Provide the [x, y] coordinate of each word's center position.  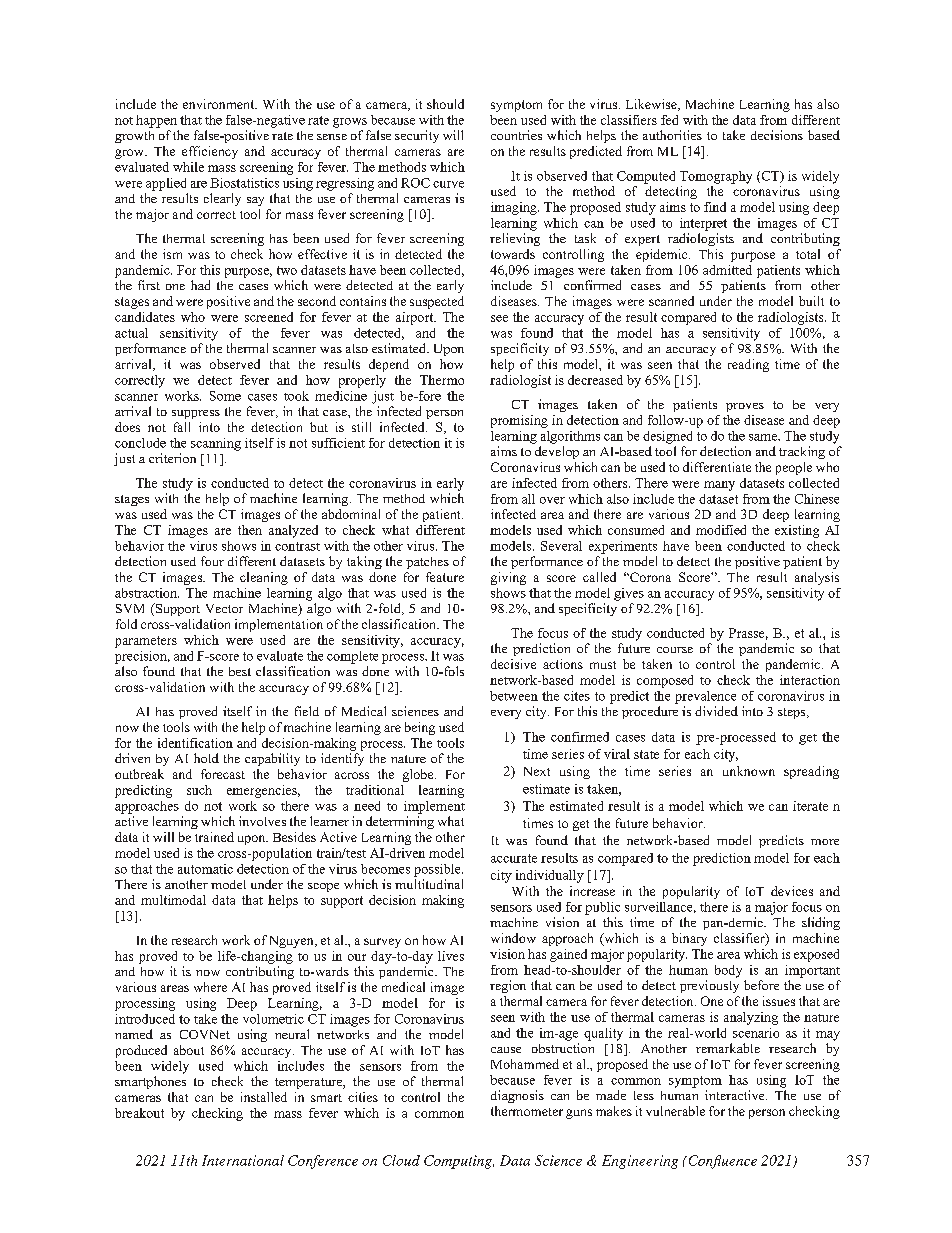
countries [516, 135]
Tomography [716, 177]
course [675, 650]
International [243, 1160]
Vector [224, 608]
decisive [513, 664]
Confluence [721, 1162]
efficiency [210, 152]
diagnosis [517, 1096]
